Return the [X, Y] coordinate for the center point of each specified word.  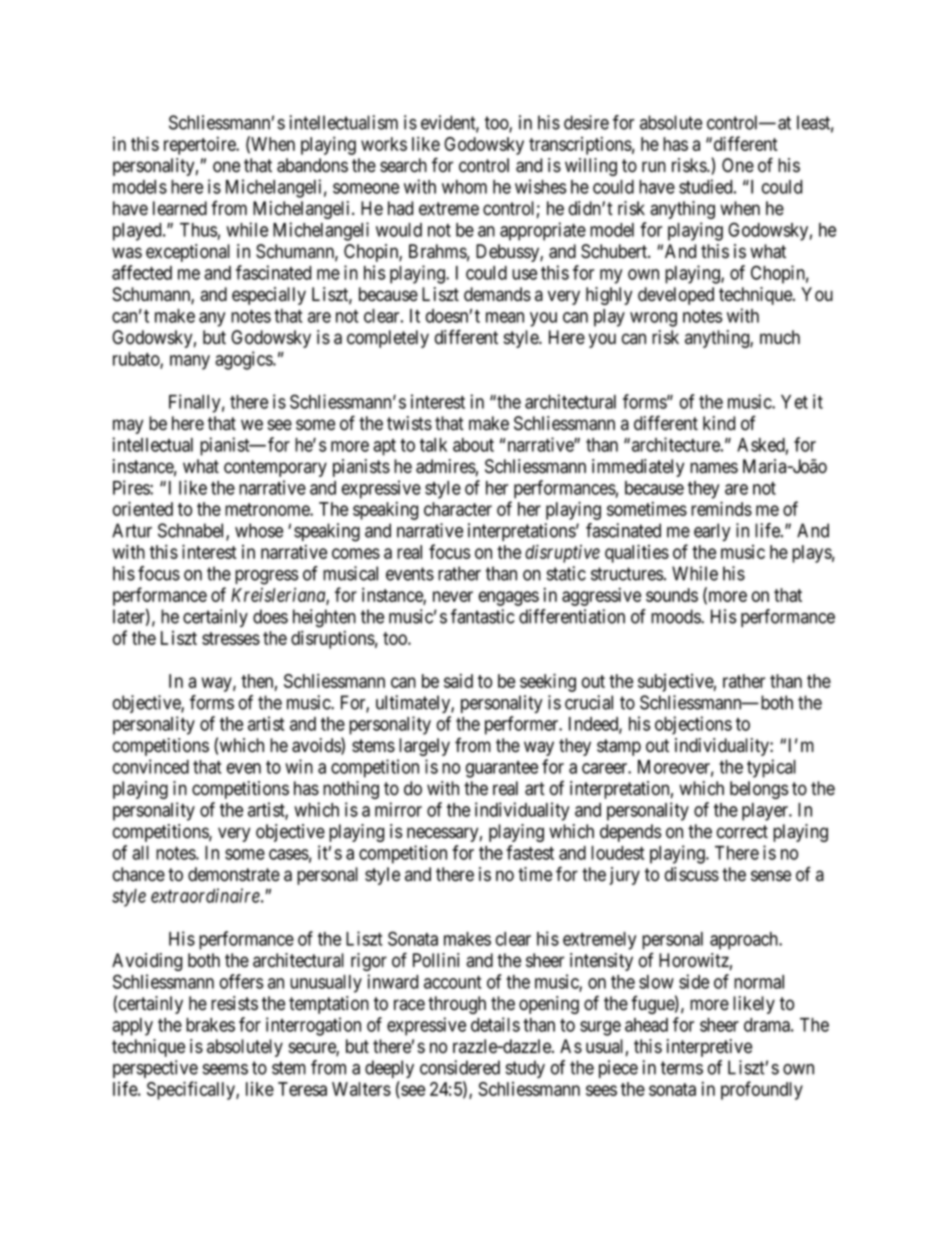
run [654, 166]
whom [464, 187]
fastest [530, 852]
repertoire [201, 145]
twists [409, 423]
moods [676, 616]
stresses [231, 638]
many [190, 362]
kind [719, 423]
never [453, 596]
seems [225, 1069]
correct [742, 832]
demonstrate [234, 874]
